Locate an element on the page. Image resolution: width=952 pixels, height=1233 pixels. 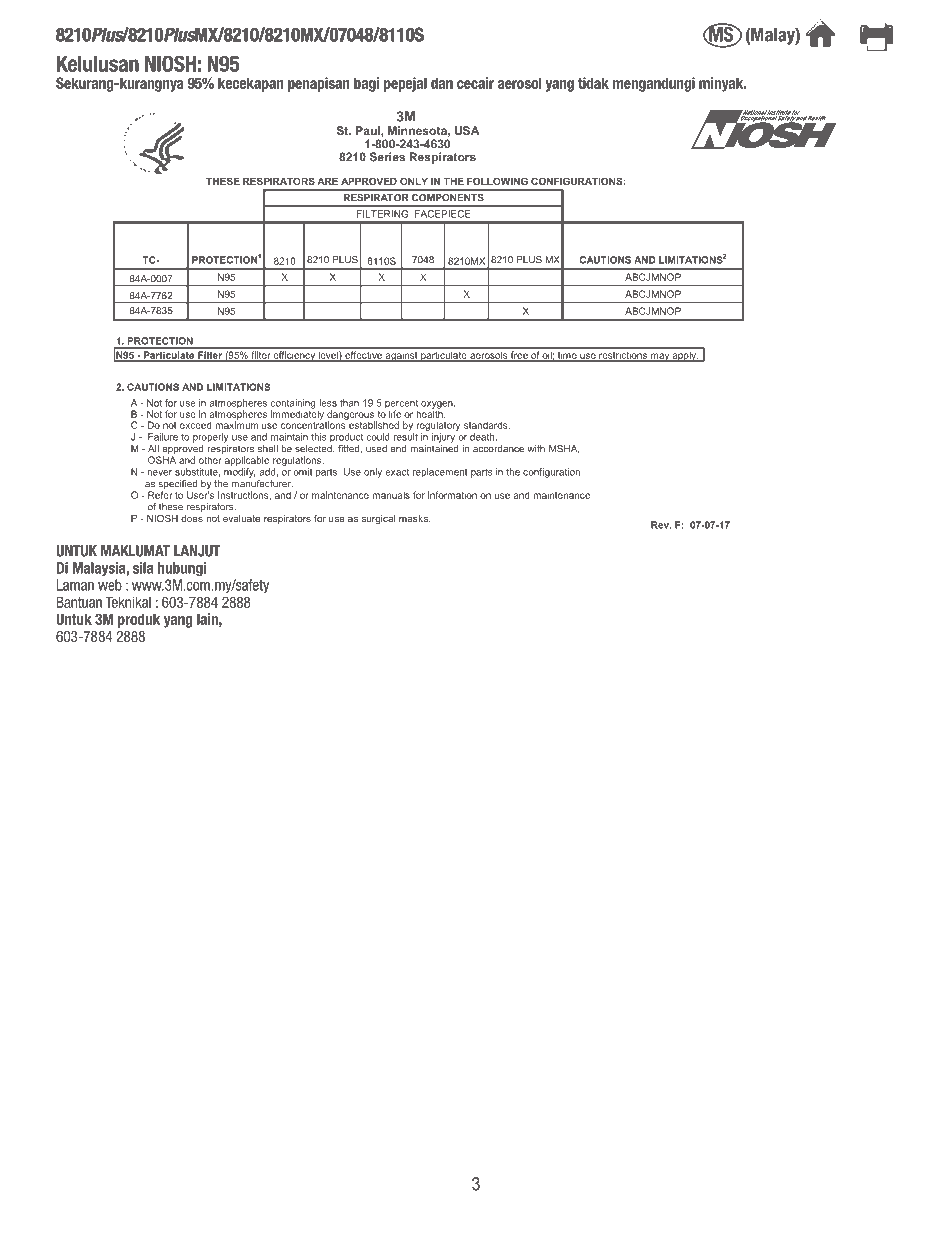
ARE is located at coordinates (327, 181).
